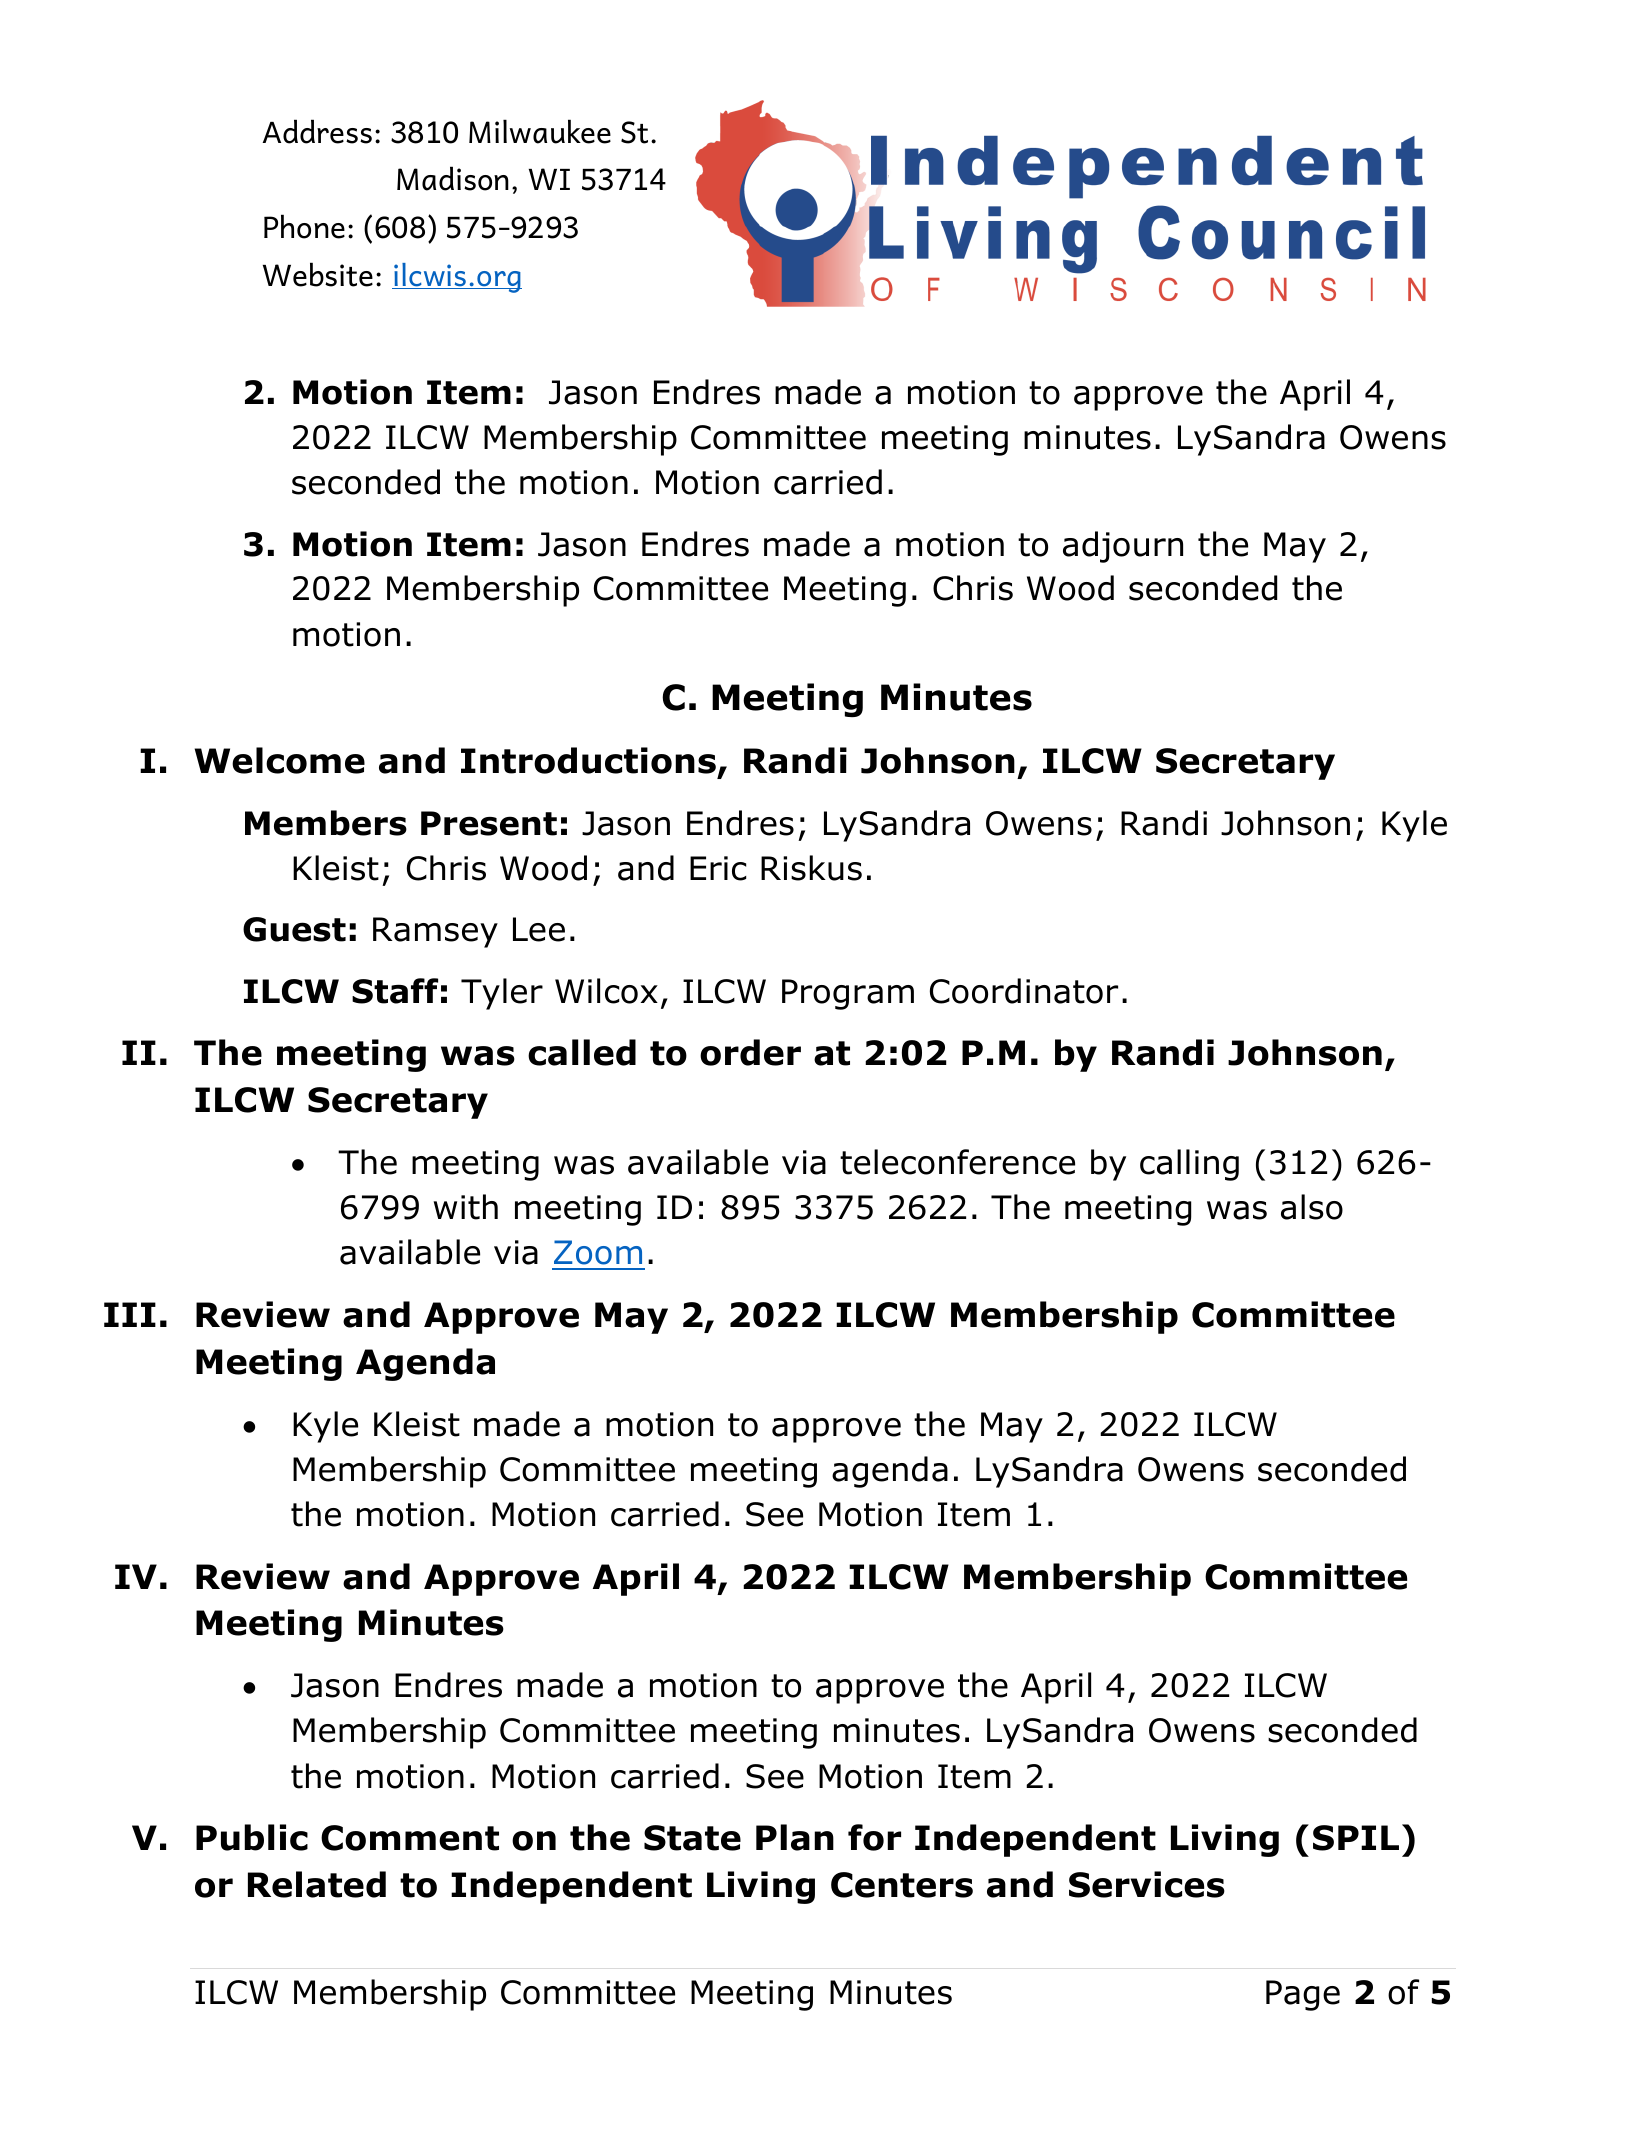 This image has height=2130, width=1646. I want to click on Plan, so click(795, 1837).
